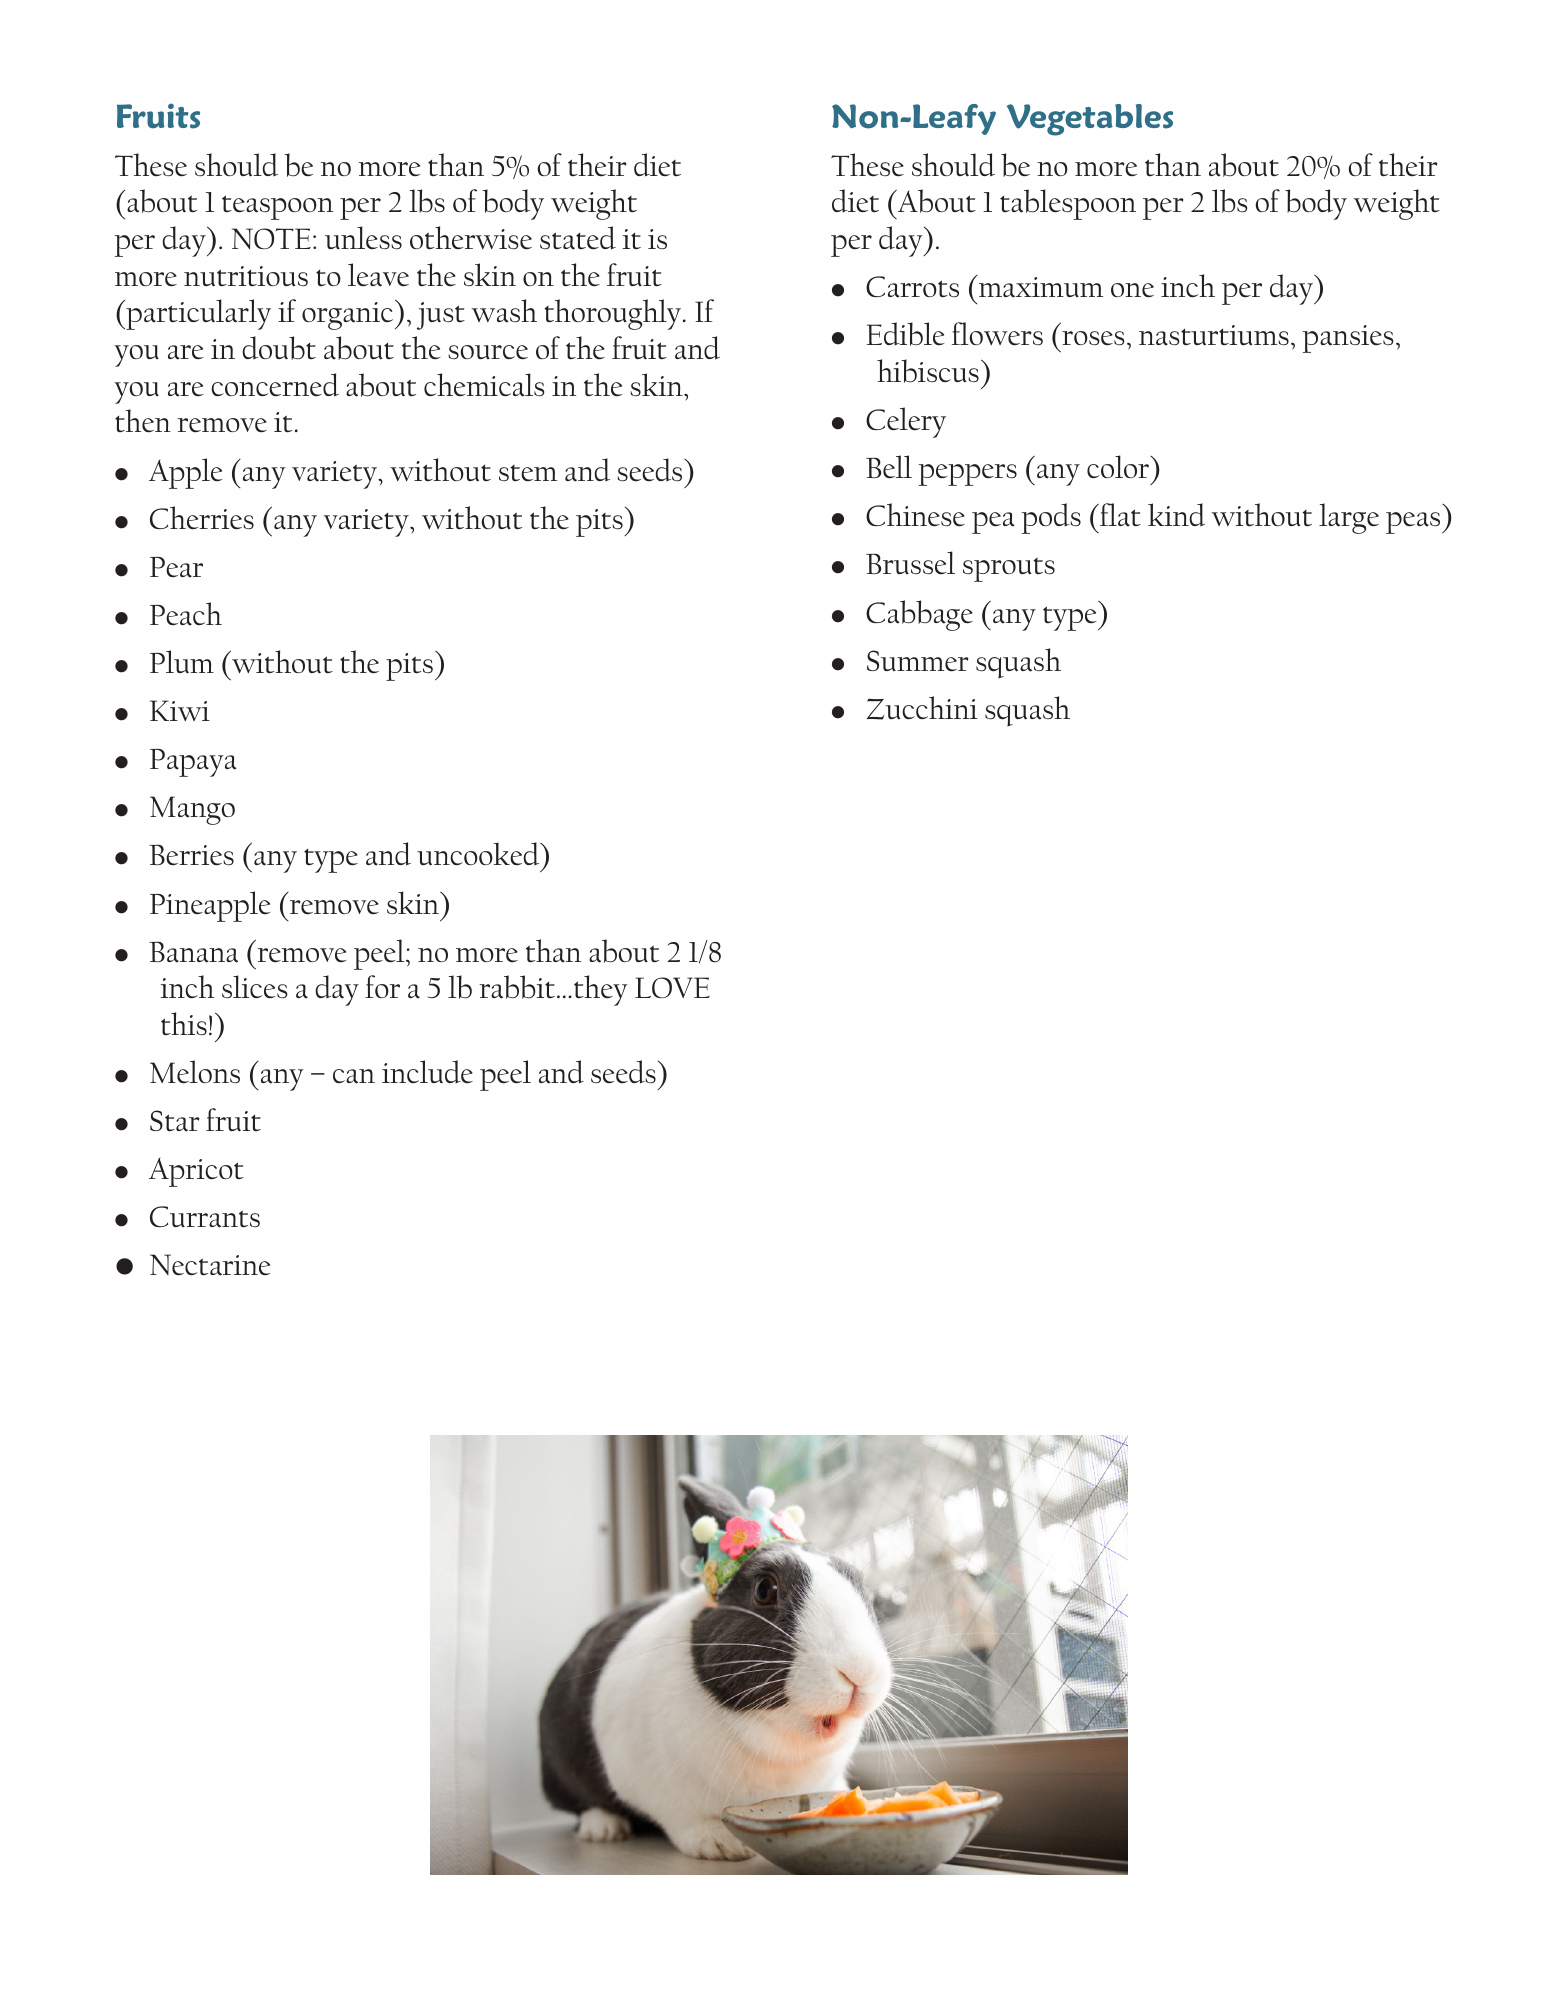  What do you see at coordinates (271, 239) in the screenshot?
I see `NOTE` at bounding box center [271, 239].
